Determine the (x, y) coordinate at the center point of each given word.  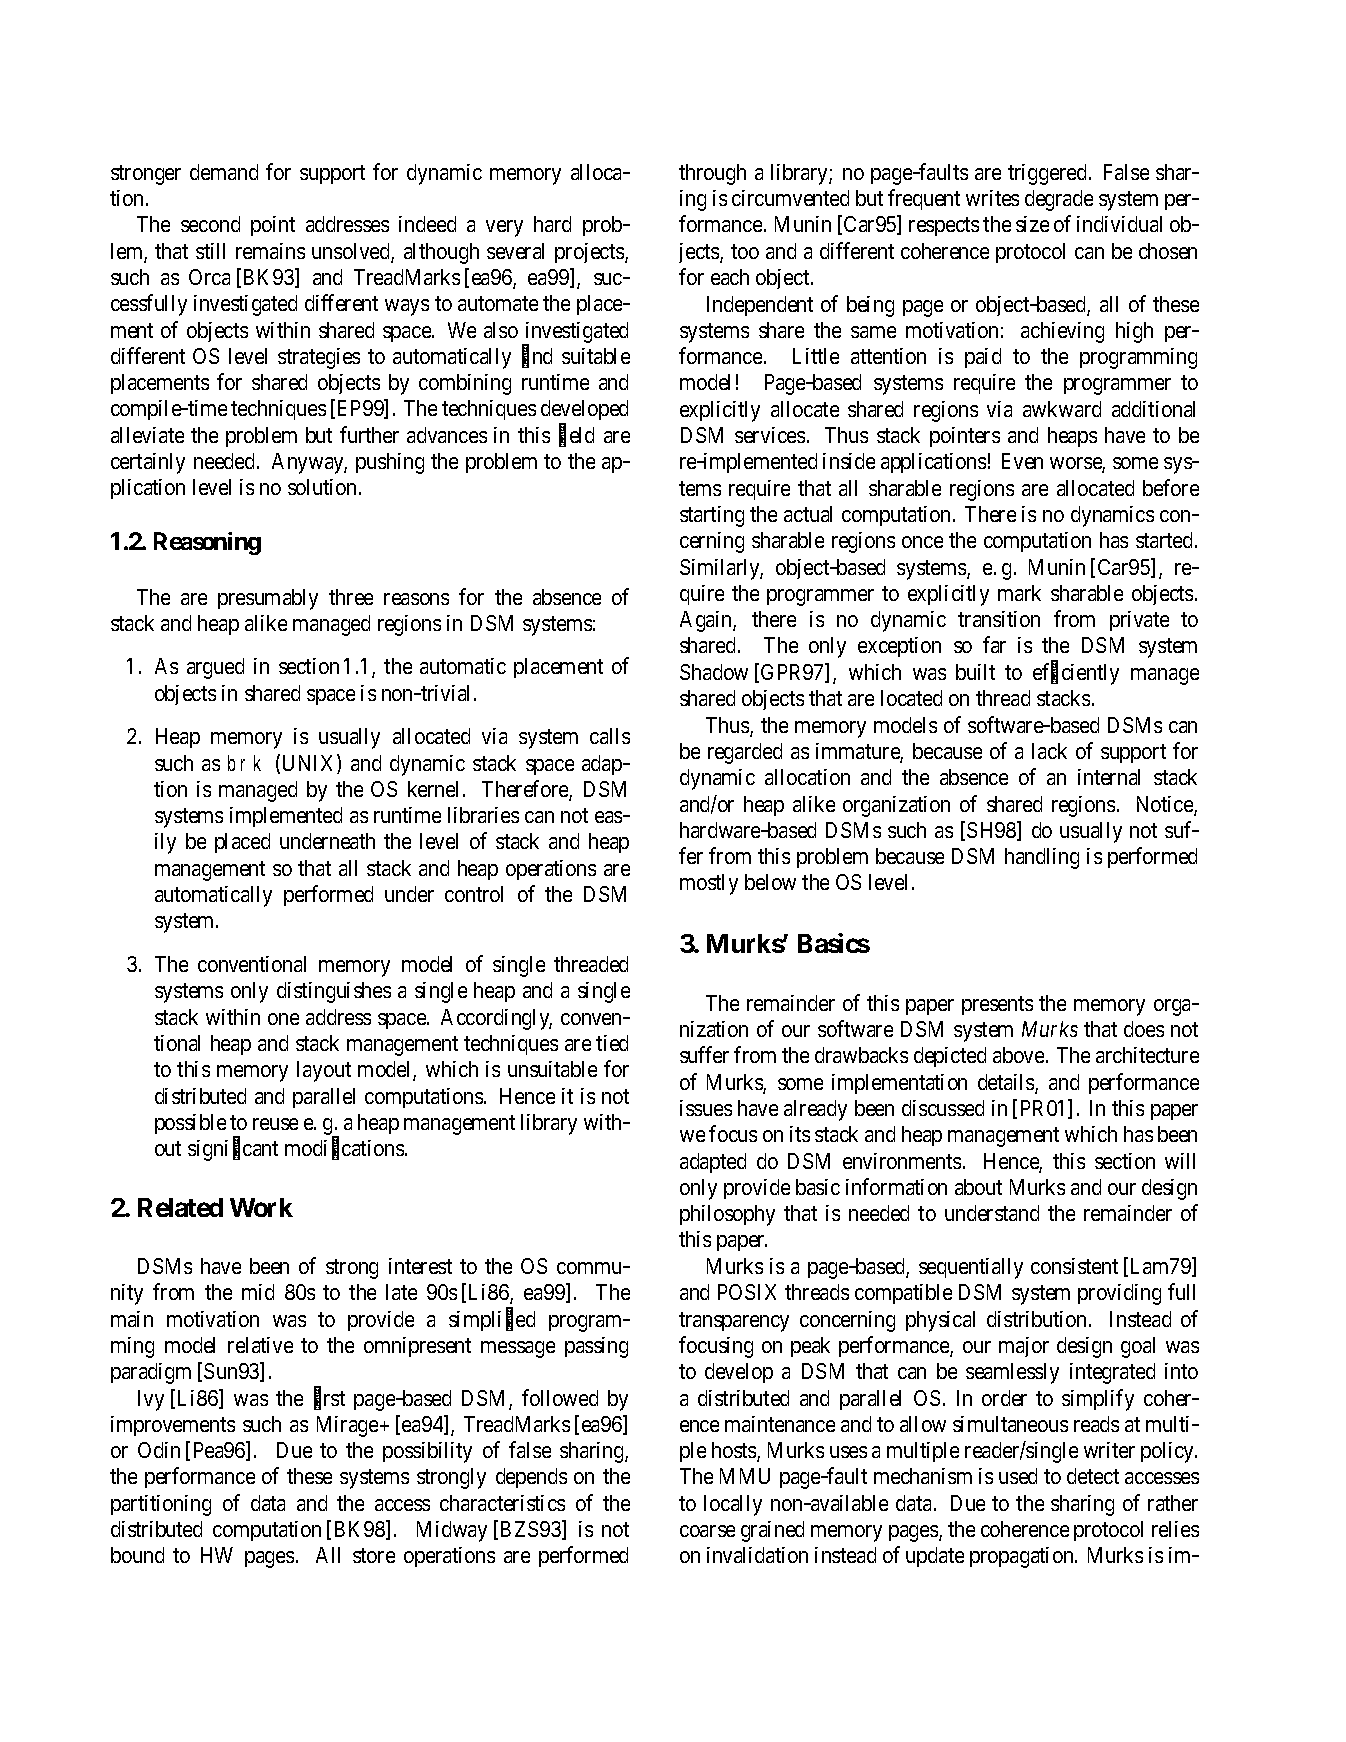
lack (1049, 751)
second (210, 224)
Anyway (309, 463)
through (712, 174)
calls (610, 736)
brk (244, 763)
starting (712, 516)
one (283, 1019)
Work (261, 1207)
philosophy (727, 1215)
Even (1022, 461)
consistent (1074, 1266)
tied (612, 1043)
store (374, 1556)
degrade (1059, 200)
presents (997, 1005)
